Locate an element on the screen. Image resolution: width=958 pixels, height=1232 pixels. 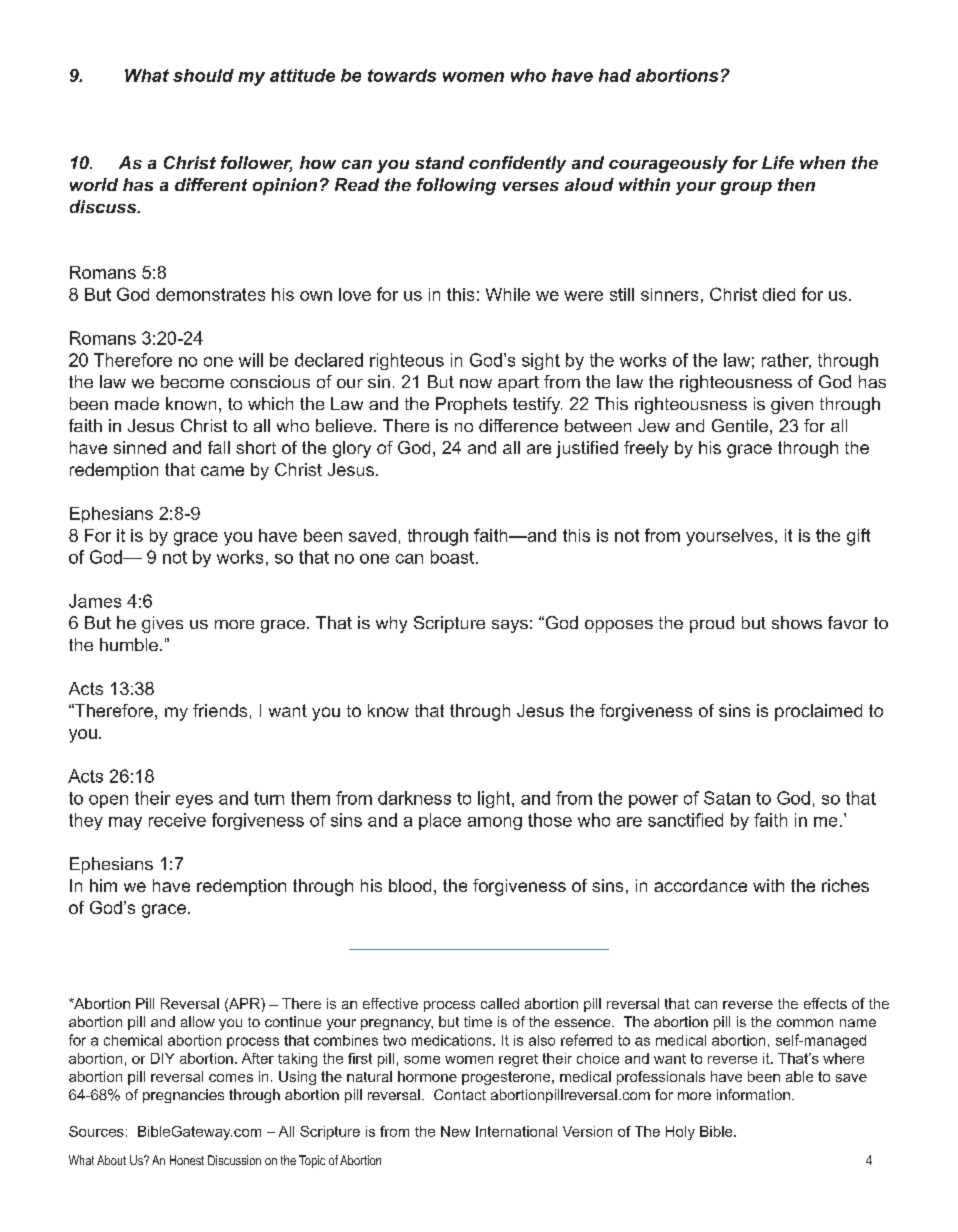
New is located at coordinates (455, 1131).
